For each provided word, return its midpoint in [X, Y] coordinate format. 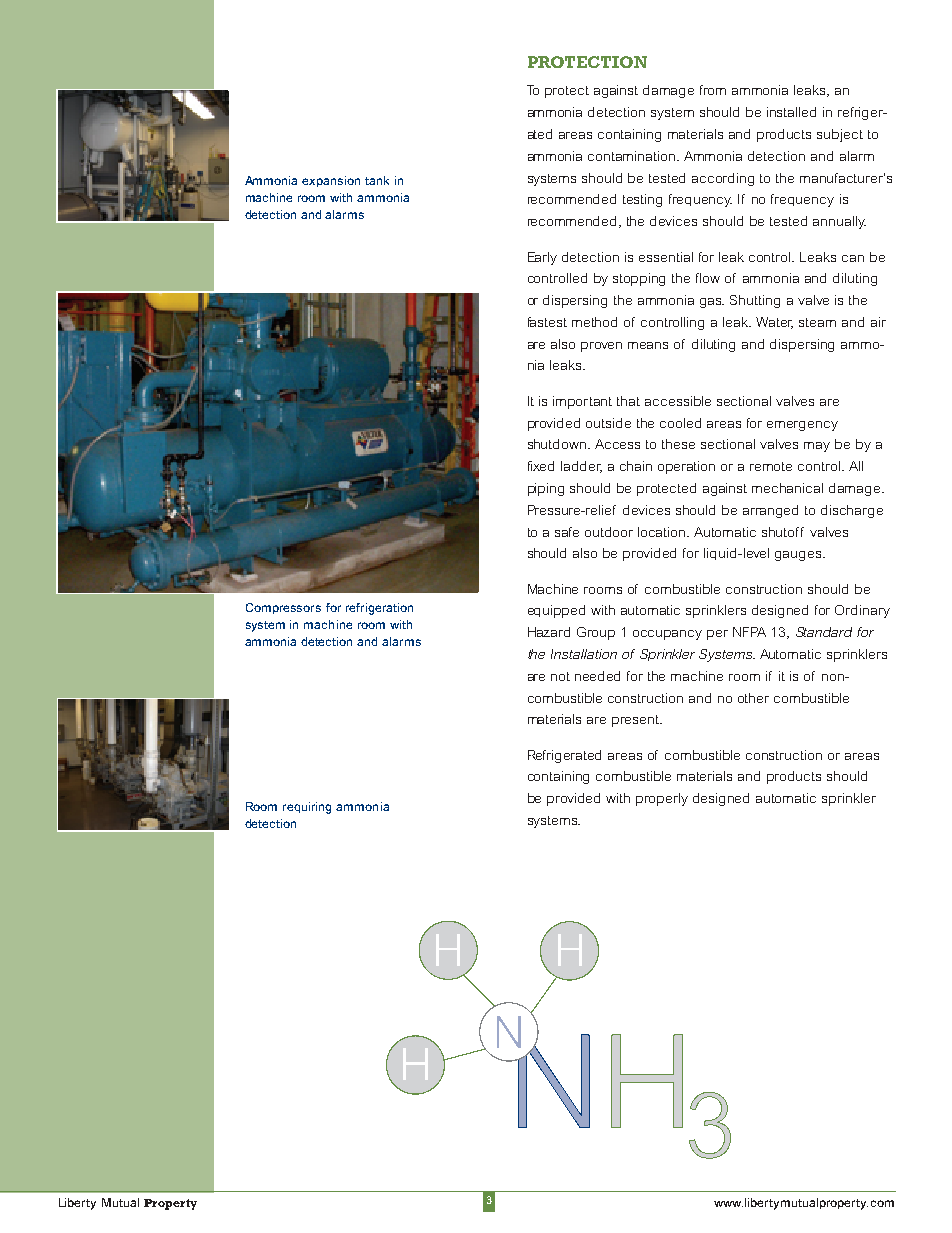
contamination [633, 156]
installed [791, 112]
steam [817, 322]
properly [662, 799]
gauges [799, 556]
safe [567, 532]
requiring [307, 808]
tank [377, 180]
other [753, 698]
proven [601, 347]
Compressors [283, 608]
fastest [547, 322]
